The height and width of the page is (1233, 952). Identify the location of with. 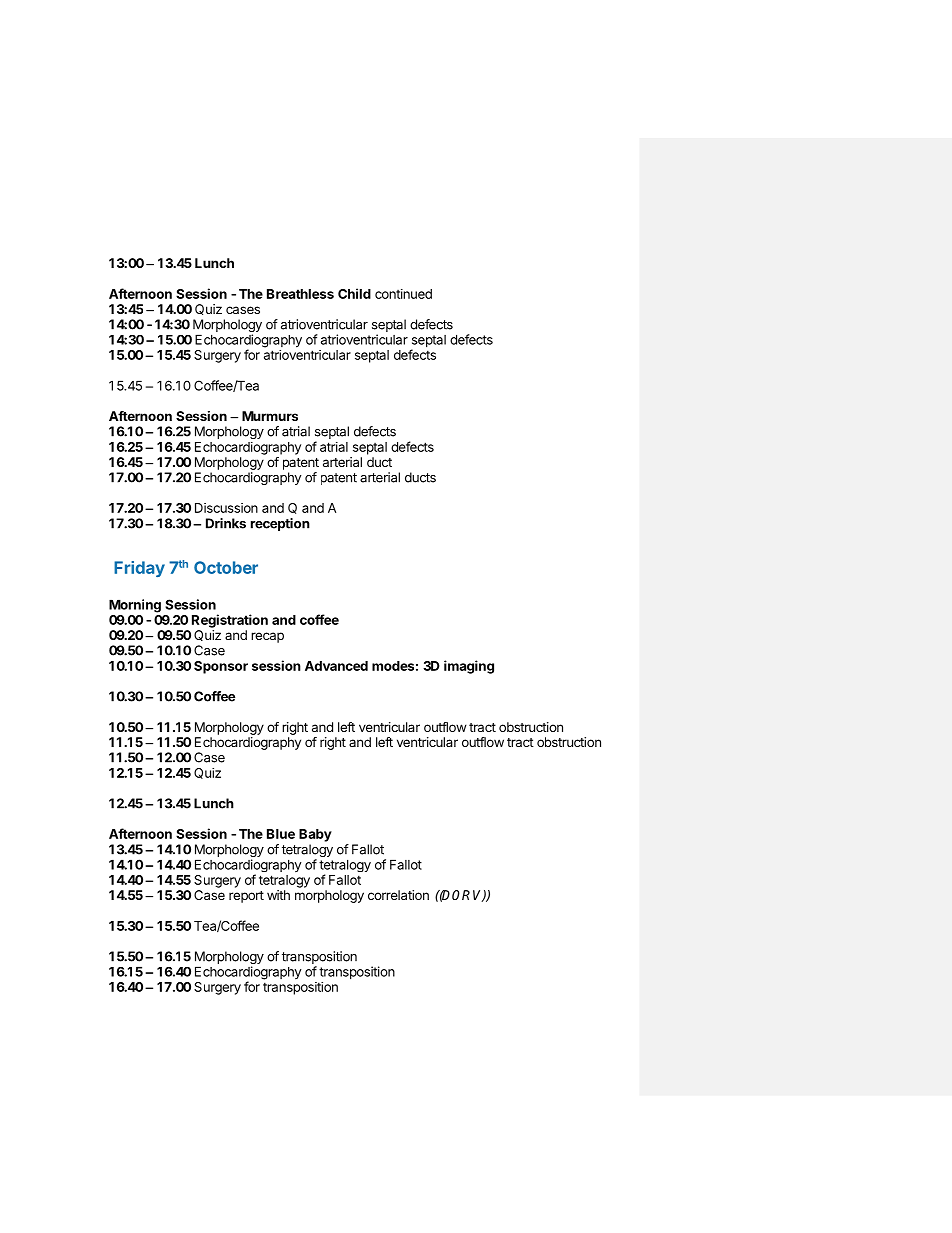
(278, 895).
